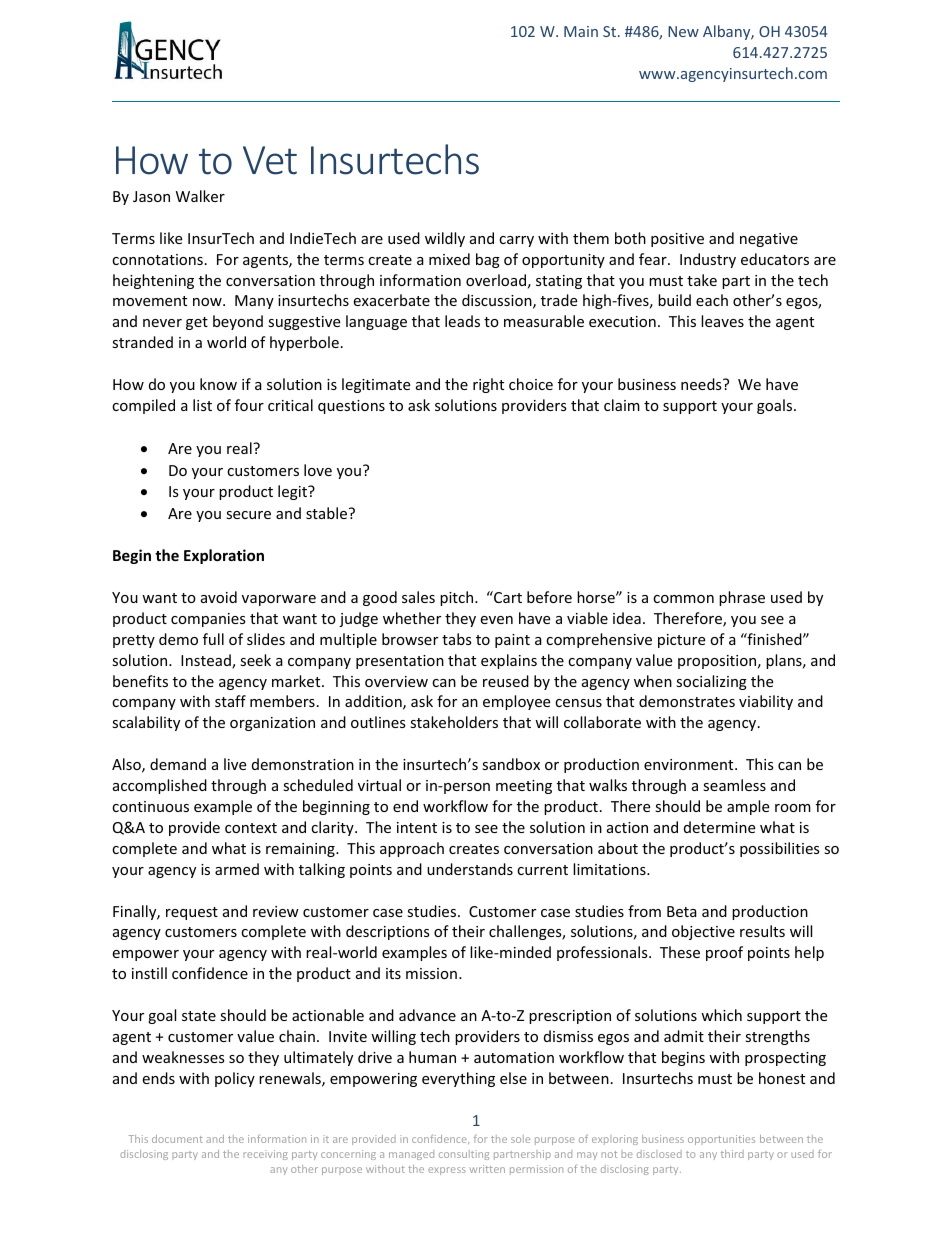  Describe the element at coordinates (192, 913) in the page. I see `request` at that location.
